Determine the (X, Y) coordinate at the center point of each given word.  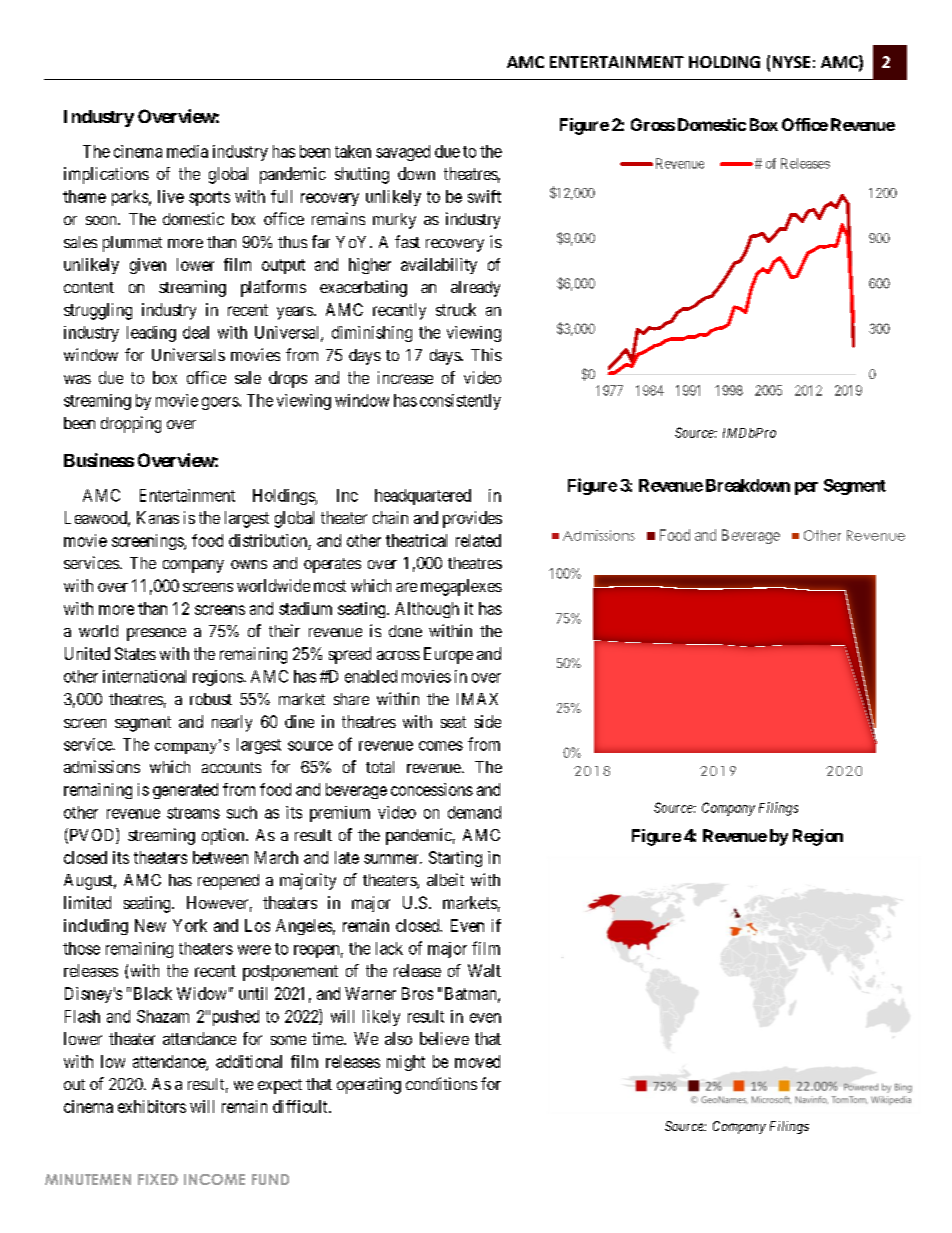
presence (156, 634)
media (187, 151)
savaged (403, 153)
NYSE (791, 62)
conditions (441, 1083)
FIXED (158, 1179)
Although (427, 610)
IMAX (477, 699)
